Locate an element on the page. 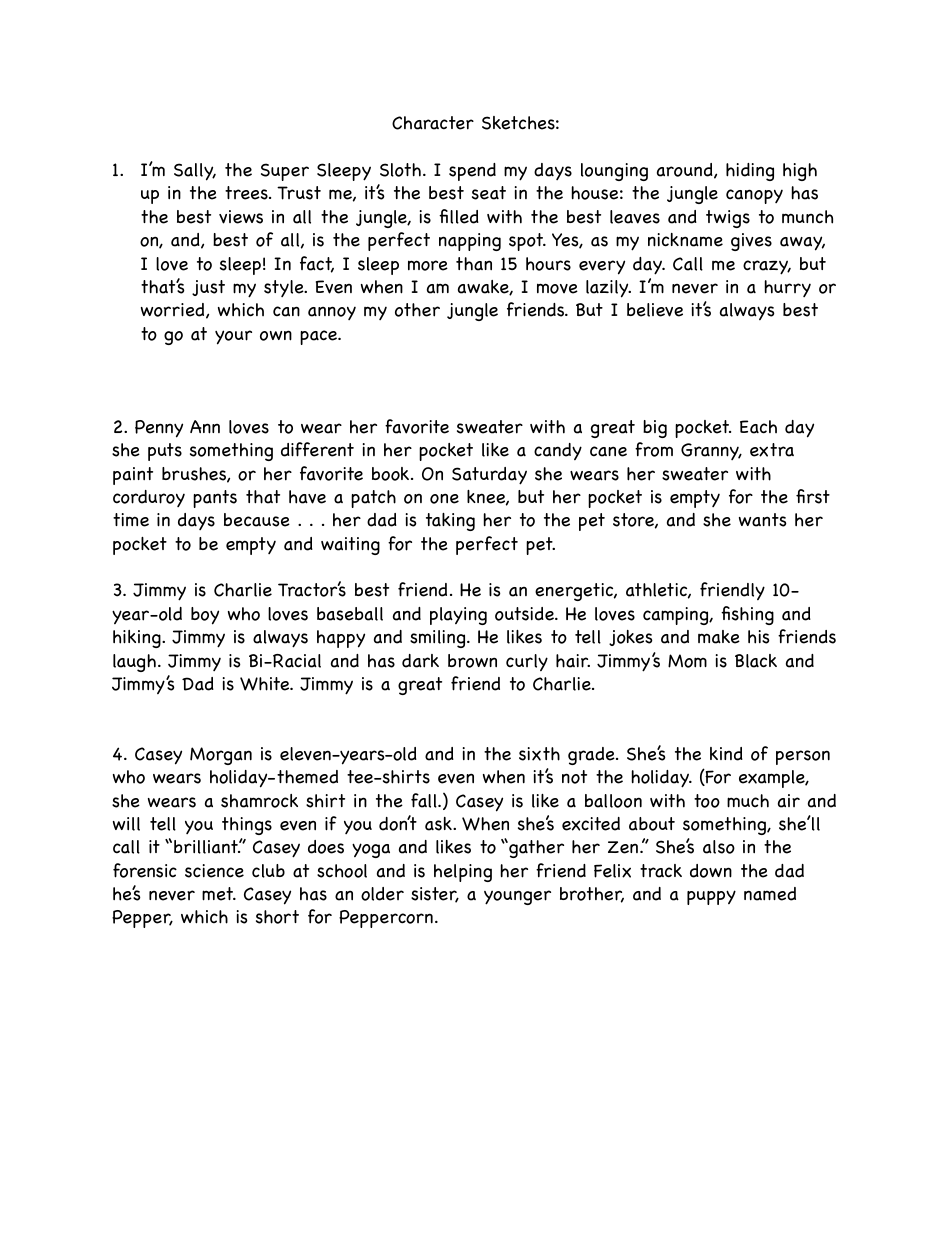 Image resolution: width=952 pixels, height=1233 pixels. science is located at coordinates (214, 871).
